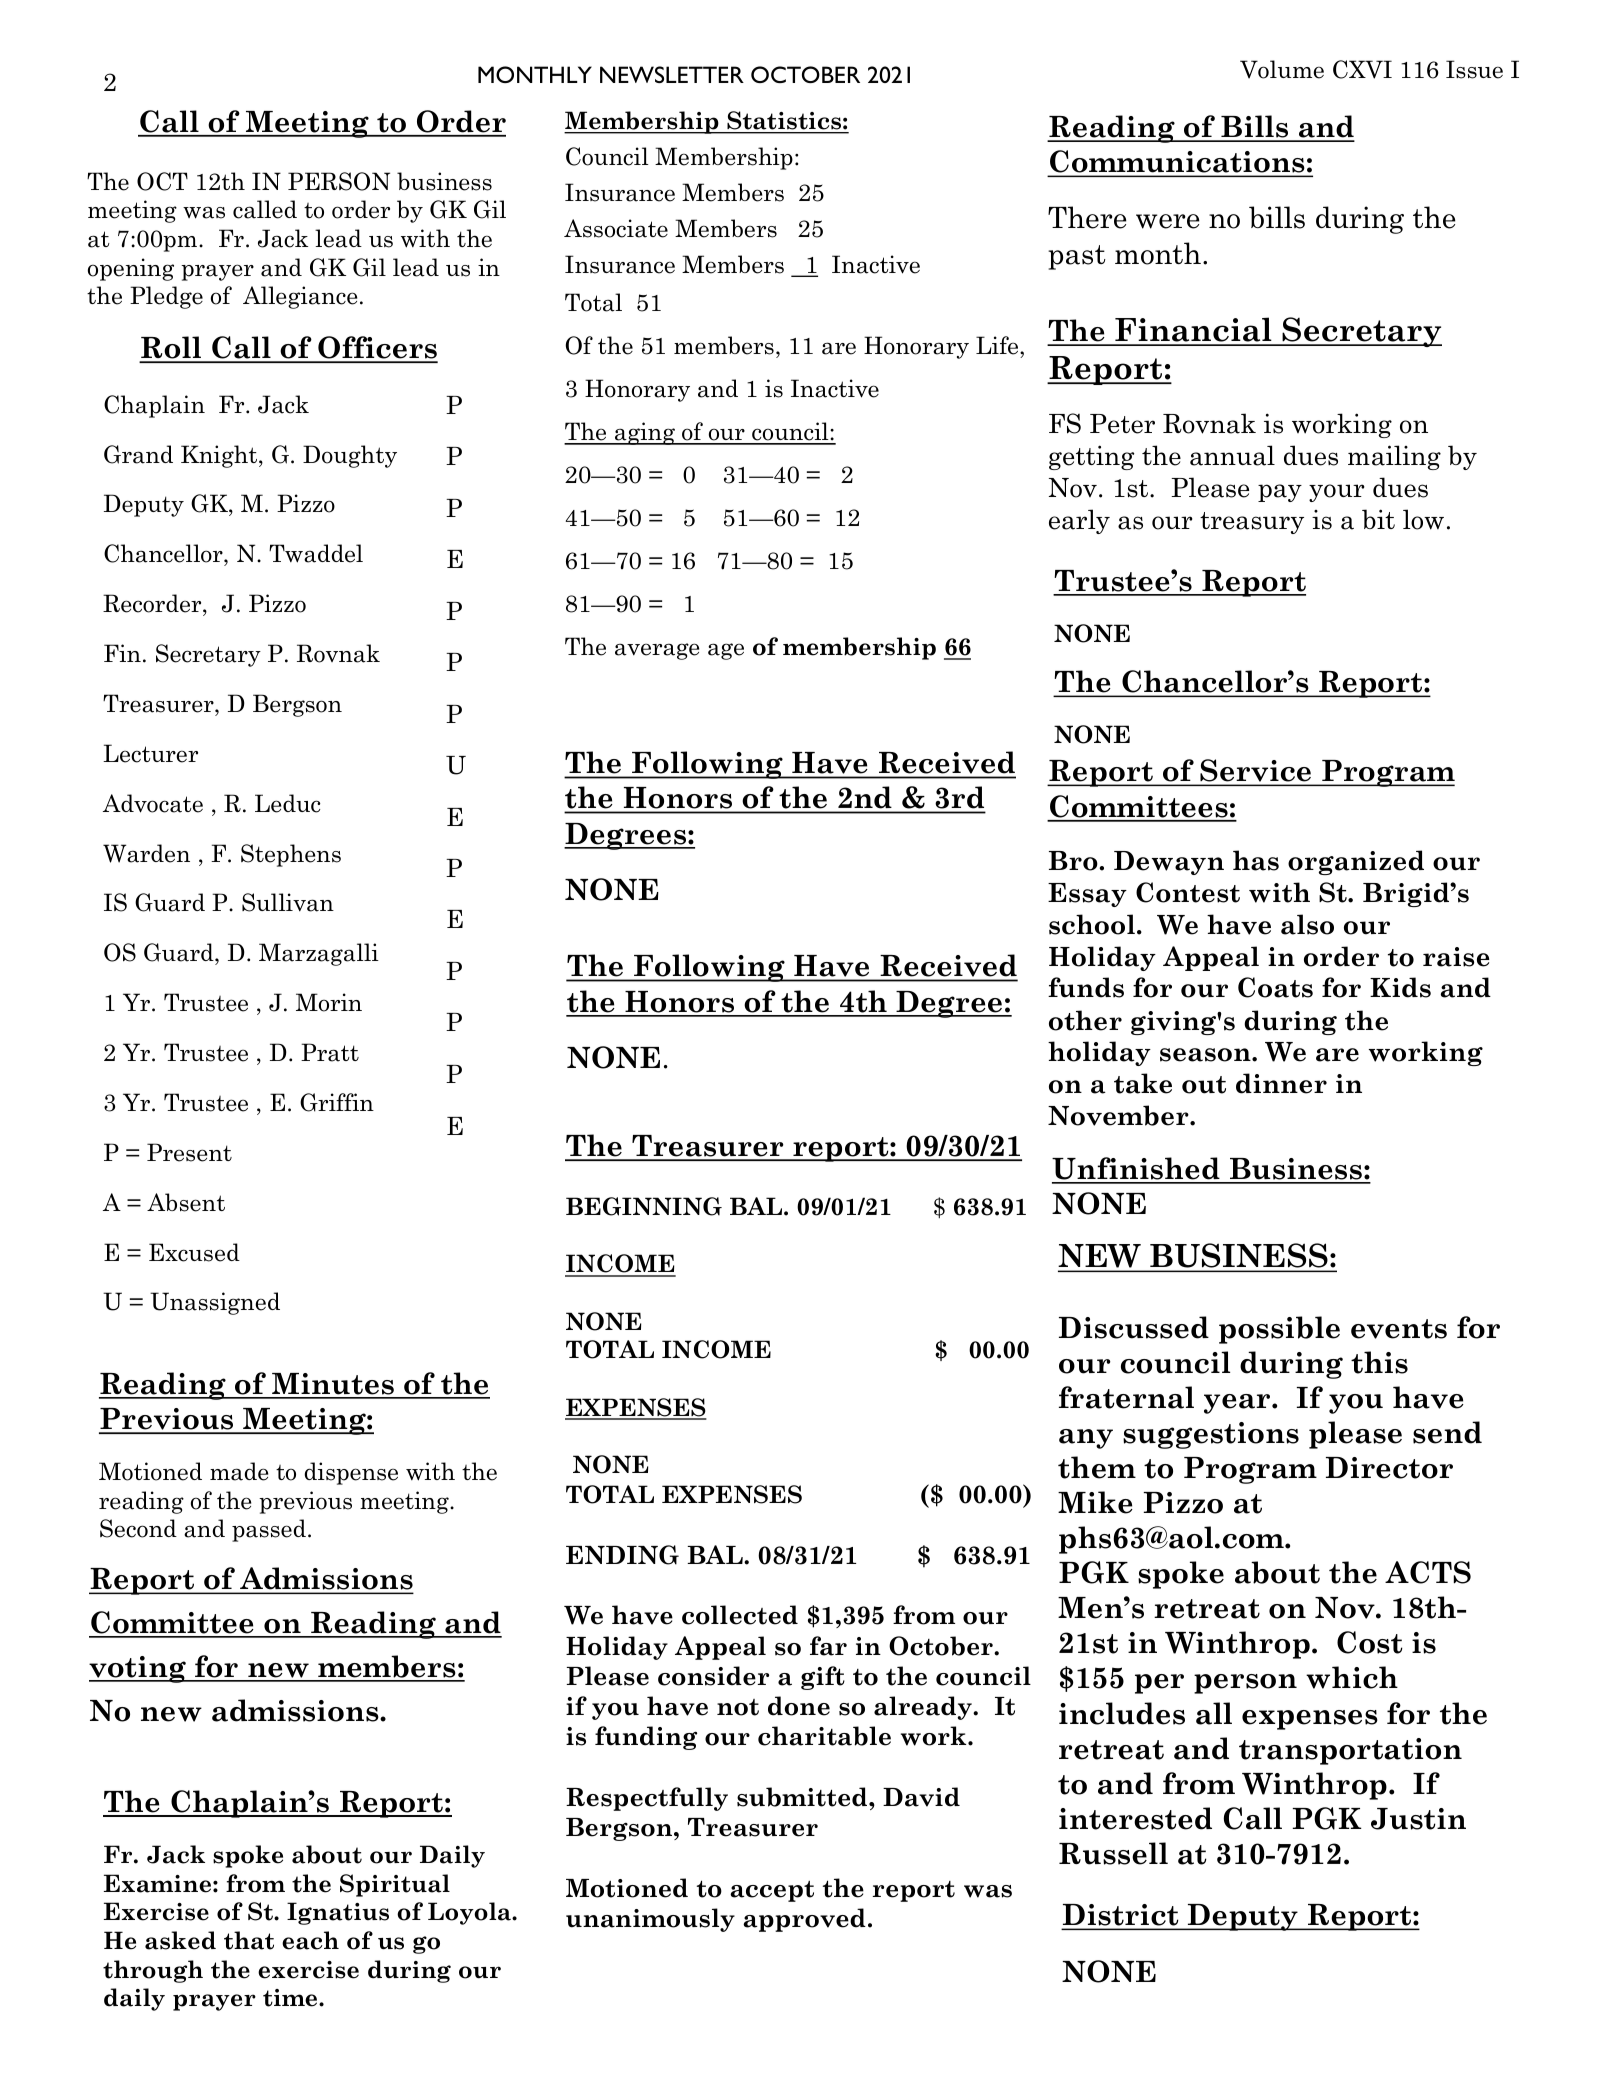  What do you see at coordinates (310, 1940) in the screenshot?
I see `each` at bounding box center [310, 1940].
